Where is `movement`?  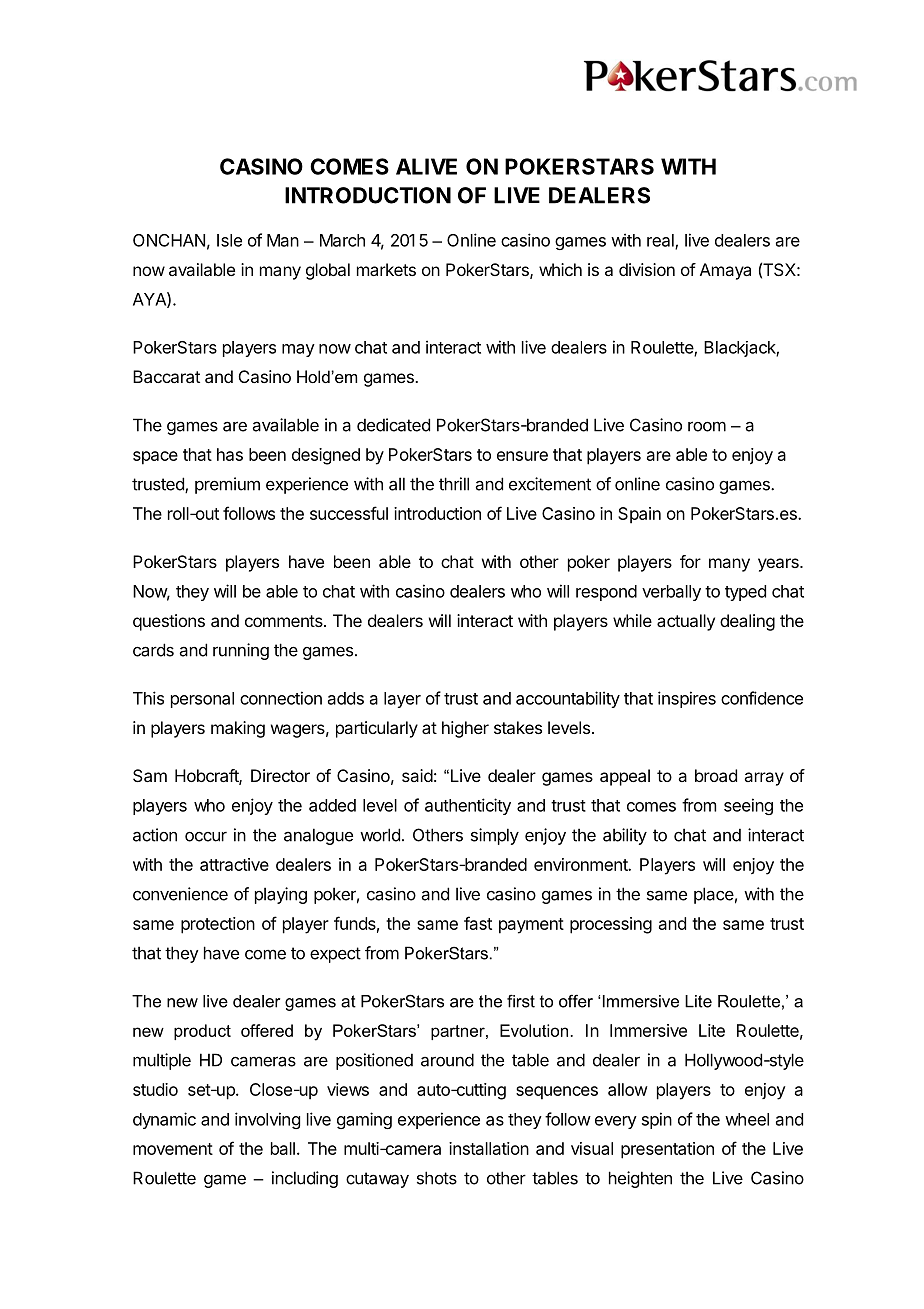
movement is located at coordinates (173, 1149).
